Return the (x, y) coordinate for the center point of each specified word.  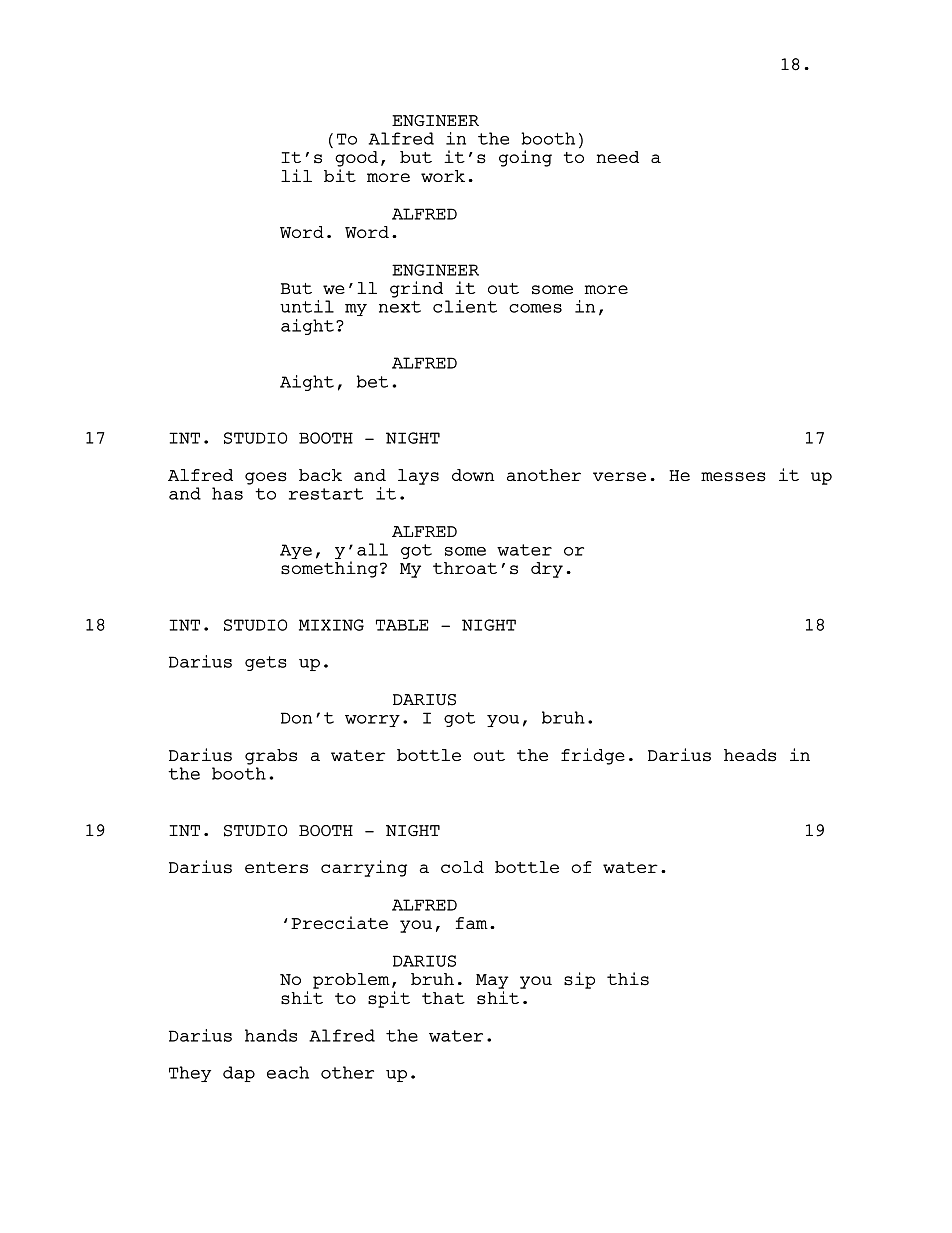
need (617, 157)
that (443, 998)
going (525, 158)
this (628, 979)
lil (296, 175)
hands (271, 1035)
